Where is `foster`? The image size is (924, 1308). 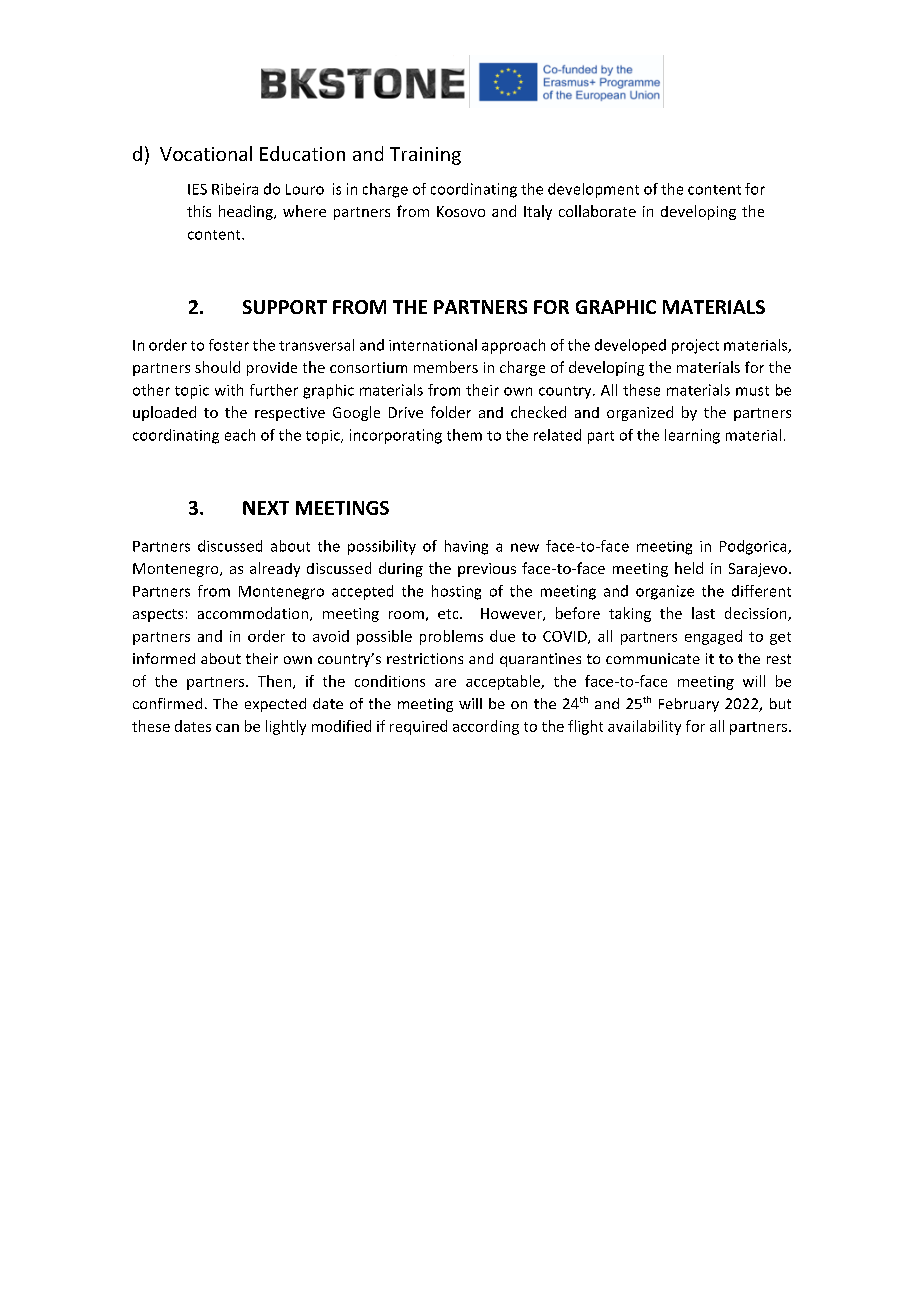
foster is located at coordinates (229, 345).
